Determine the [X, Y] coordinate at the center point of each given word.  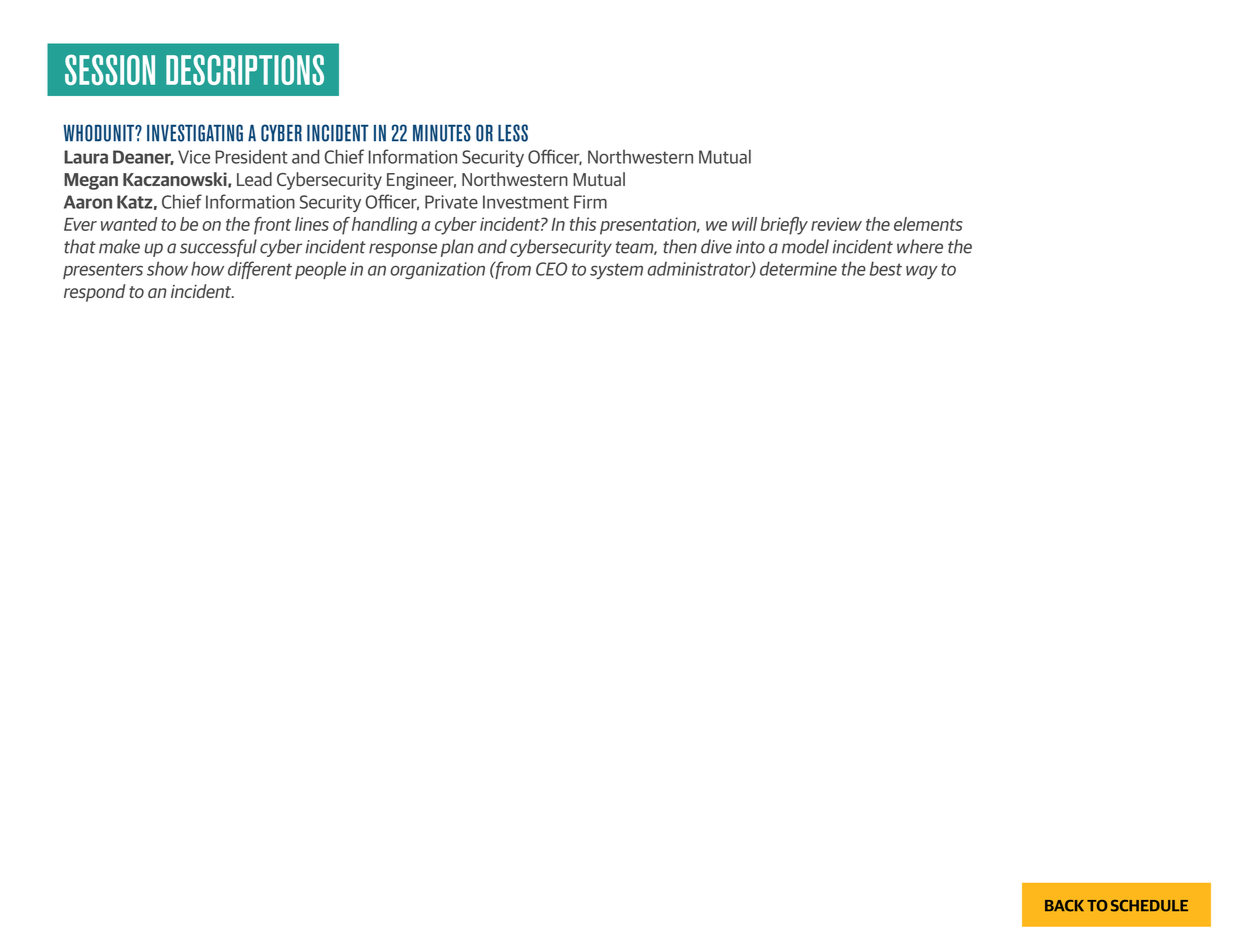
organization [437, 270]
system [616, 271]
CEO [551, 269]
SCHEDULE [1149, 906]
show [167, 268]
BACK [1064, 906]
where [920, 246]
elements [928, 224]
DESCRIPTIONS [245, 69]
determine [798, 268]
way [922, 272]
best [885, 268]
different [260, 270]
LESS [513, 133]
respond [94, 293]
